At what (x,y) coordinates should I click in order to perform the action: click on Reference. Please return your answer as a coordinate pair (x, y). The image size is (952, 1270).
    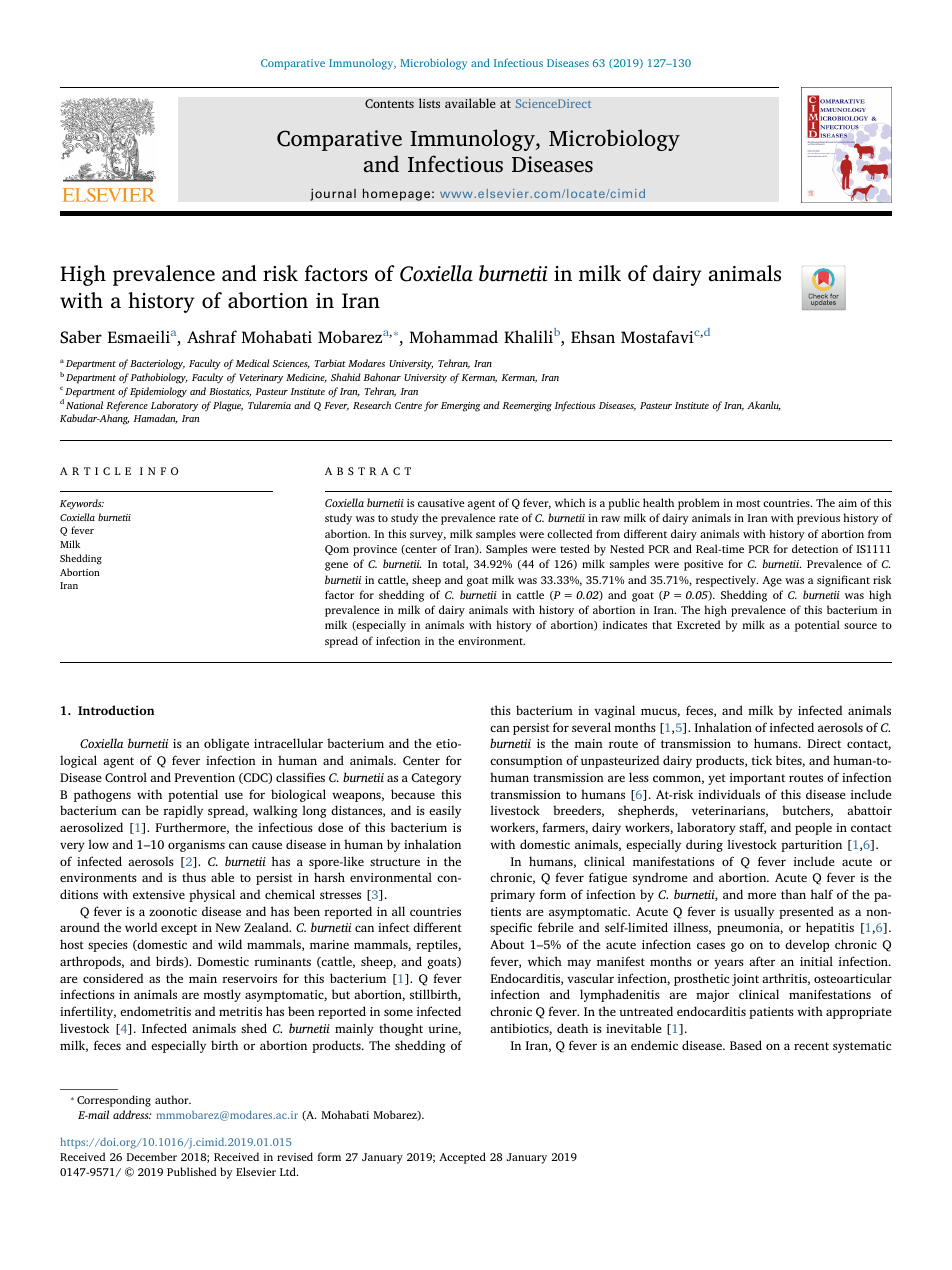
    Looking at the image, I should click on (127, 406).
